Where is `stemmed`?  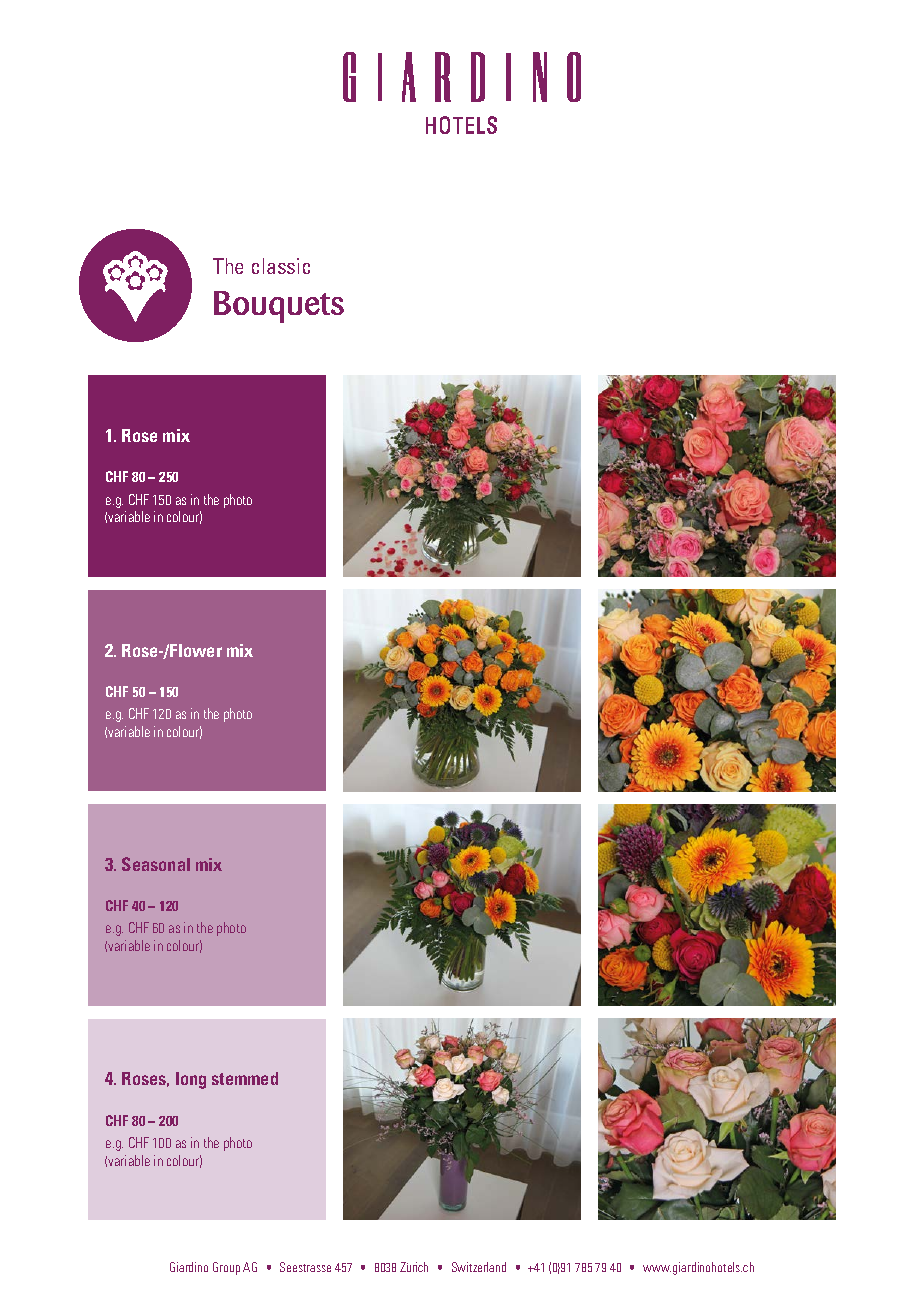
stemmed is located at coordinates (245, 1078).
